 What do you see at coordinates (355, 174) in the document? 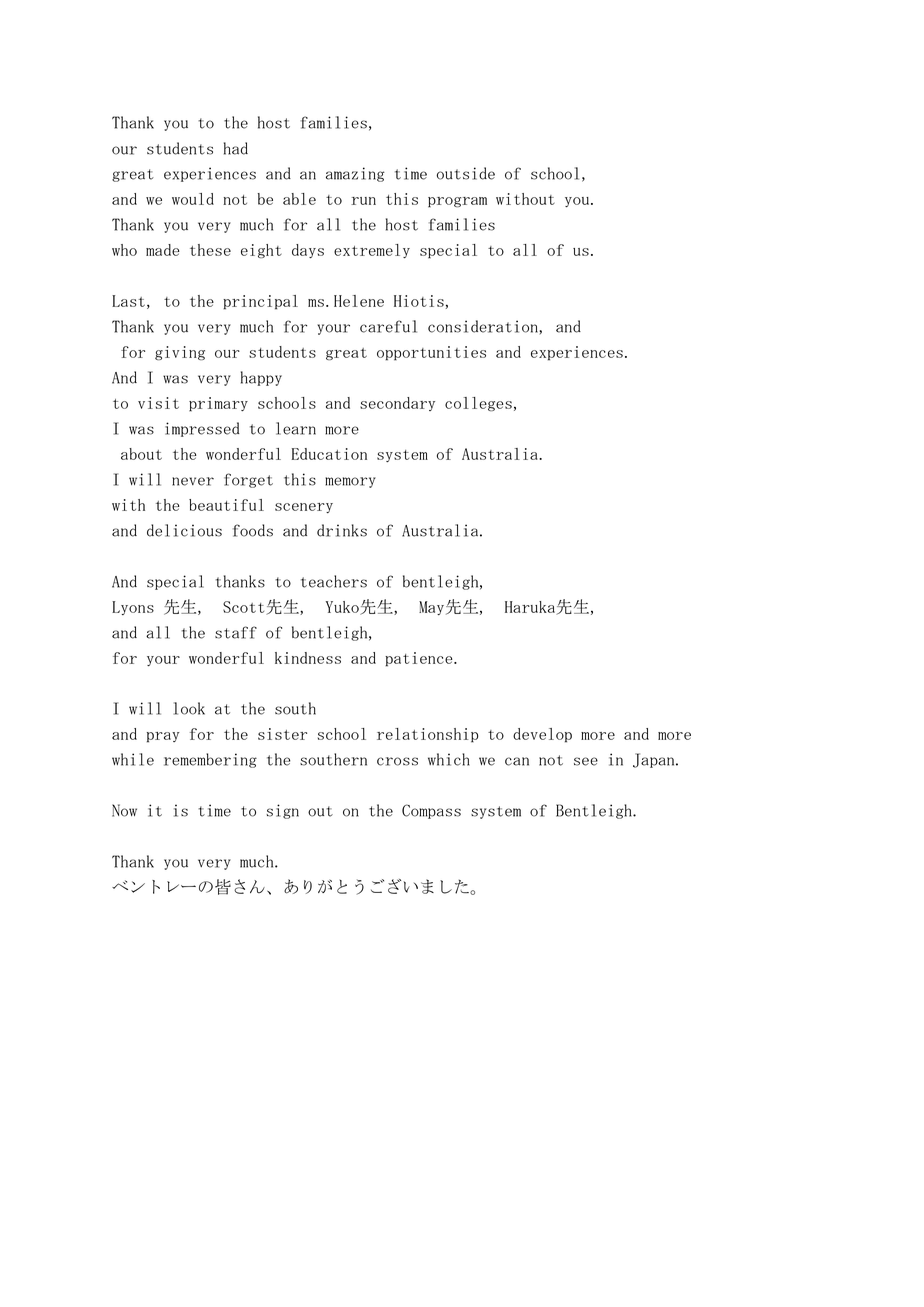
I see `amazing` at bounding box center [355, 174].
